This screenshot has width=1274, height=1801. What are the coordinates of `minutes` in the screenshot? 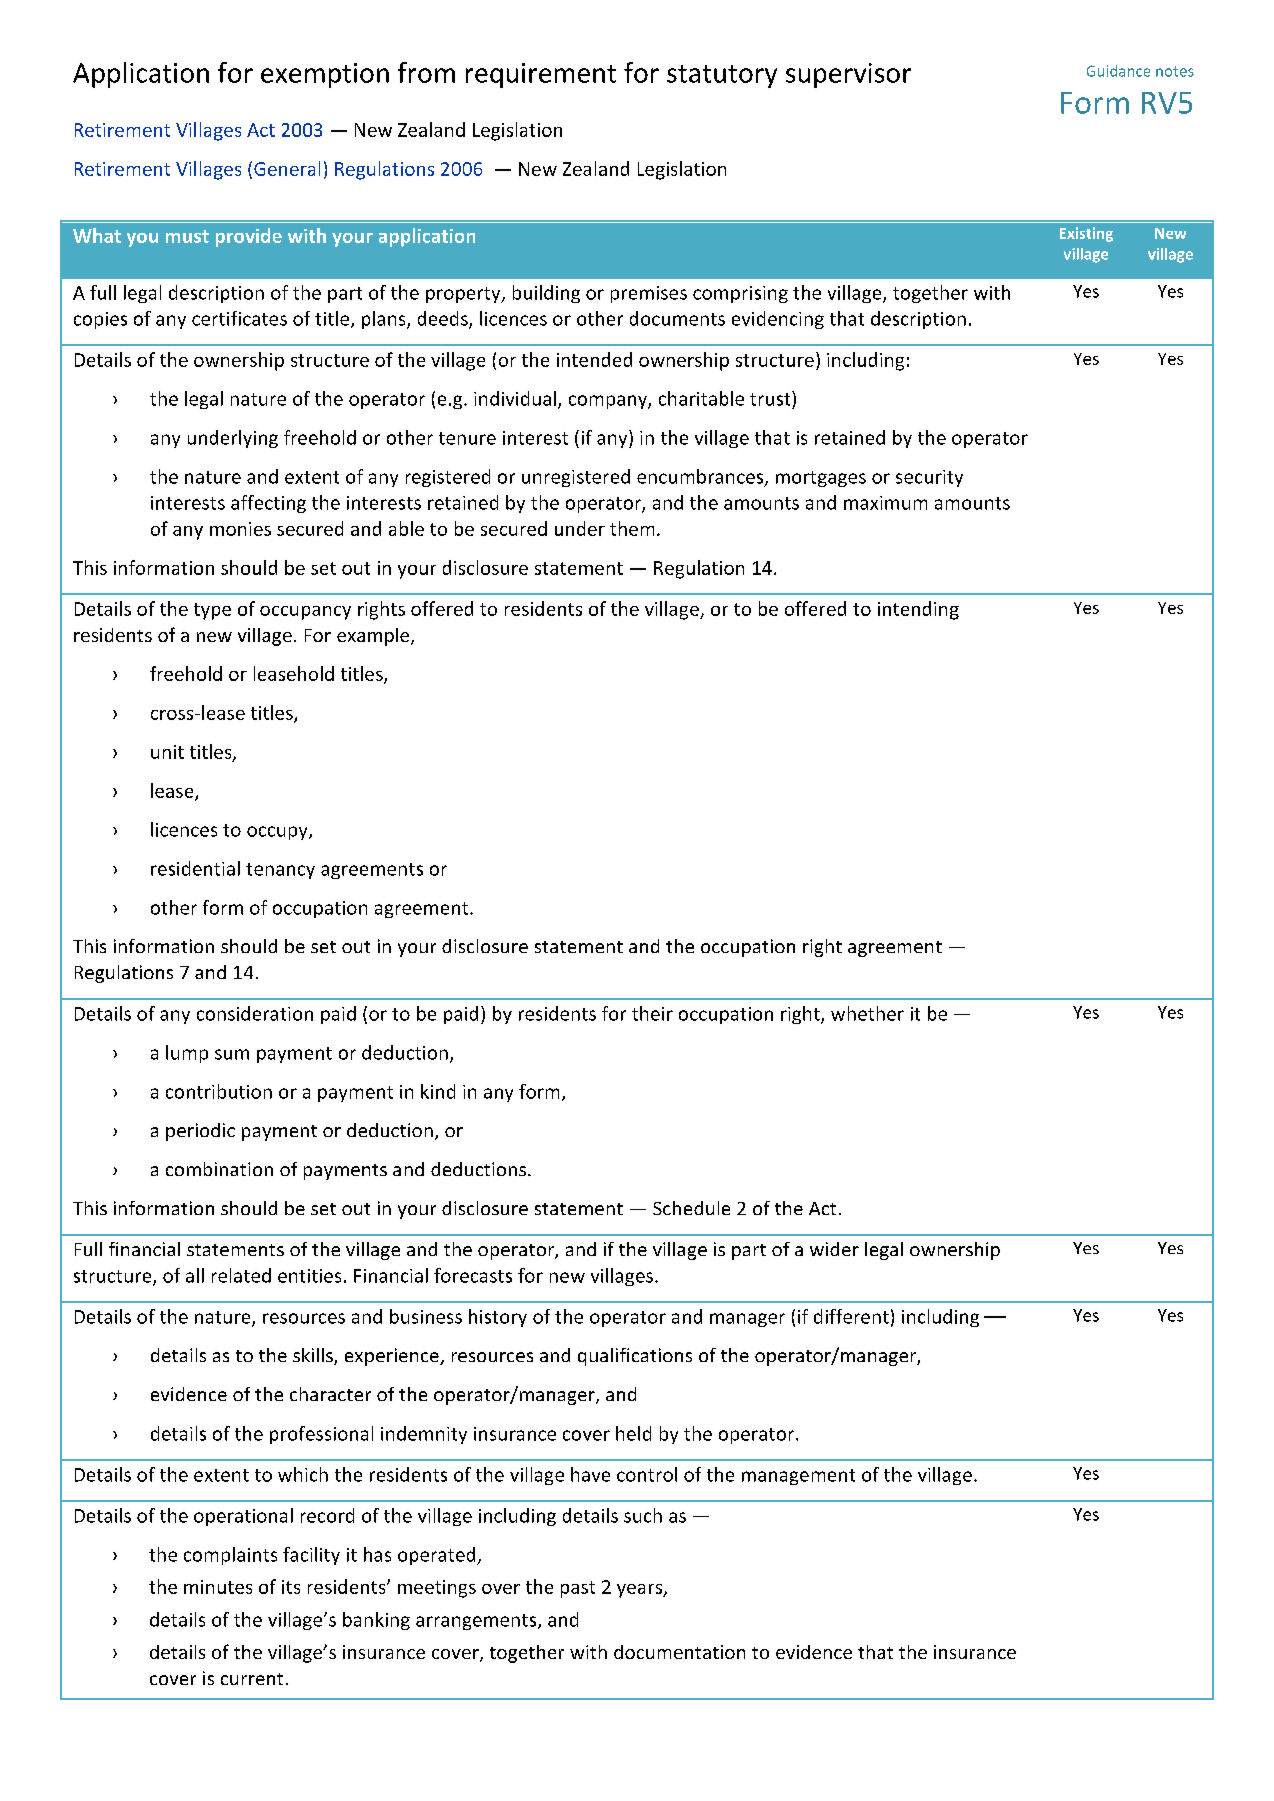 It's located at (218, 1587).
